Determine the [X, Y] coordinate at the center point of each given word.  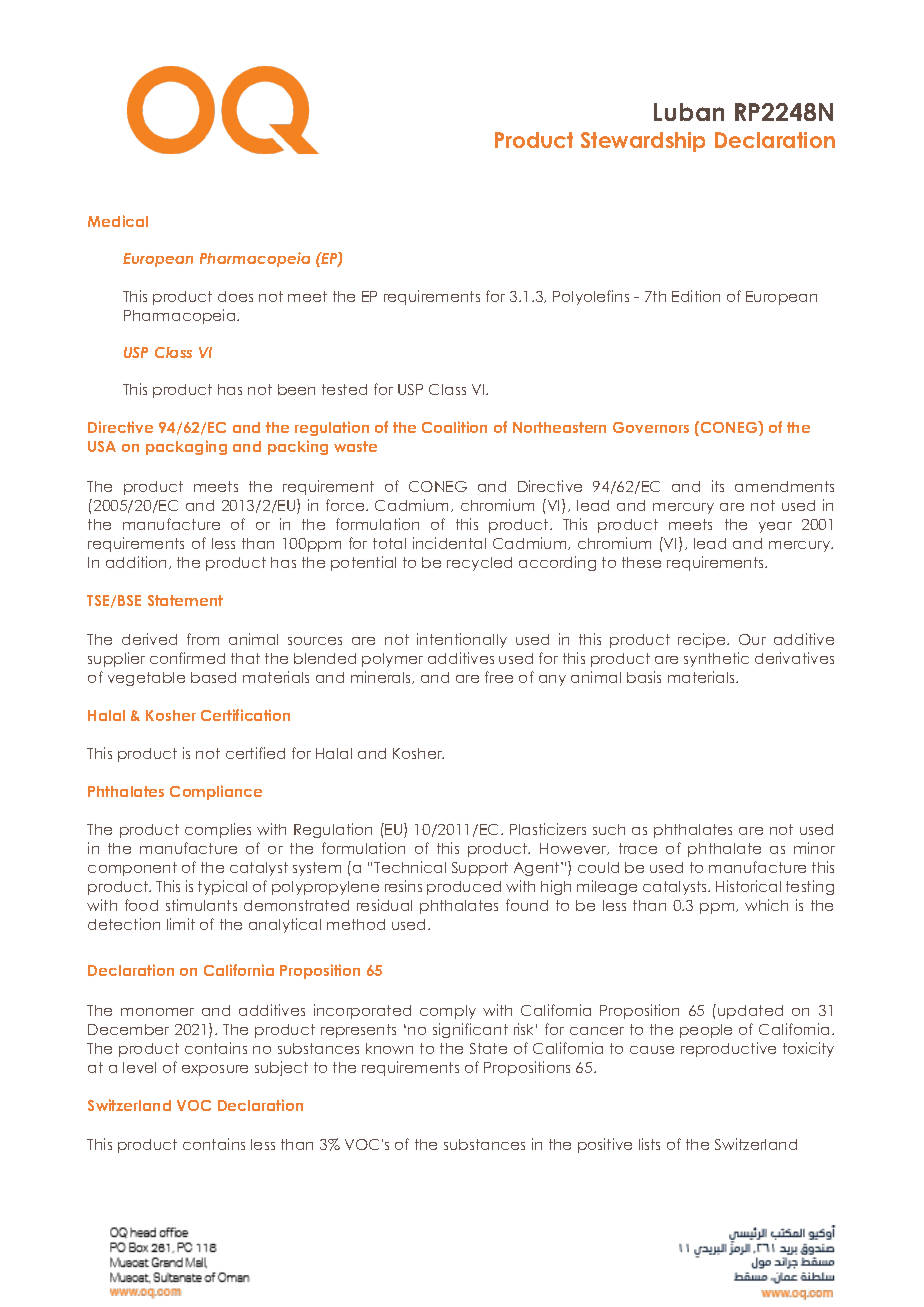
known [389, 1048]
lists [649, 1144]
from [203, 639]
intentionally [462, 640]
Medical [118, 221]
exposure [215, 1070]
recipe [703, 640]
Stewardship [643, 142]
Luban [689, 112]
